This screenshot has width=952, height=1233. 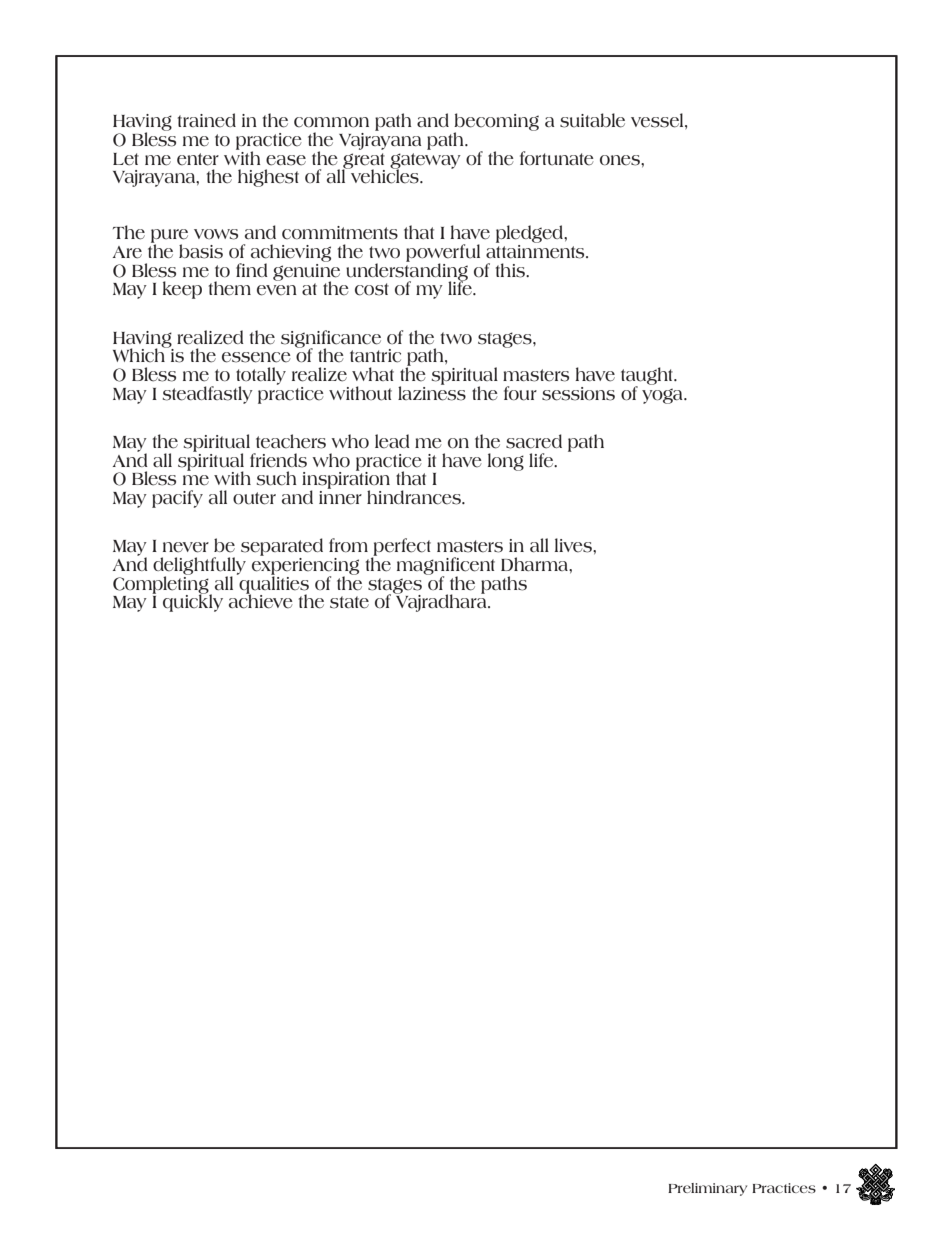 I want to click on gateway, so click(x=425, y=162).
